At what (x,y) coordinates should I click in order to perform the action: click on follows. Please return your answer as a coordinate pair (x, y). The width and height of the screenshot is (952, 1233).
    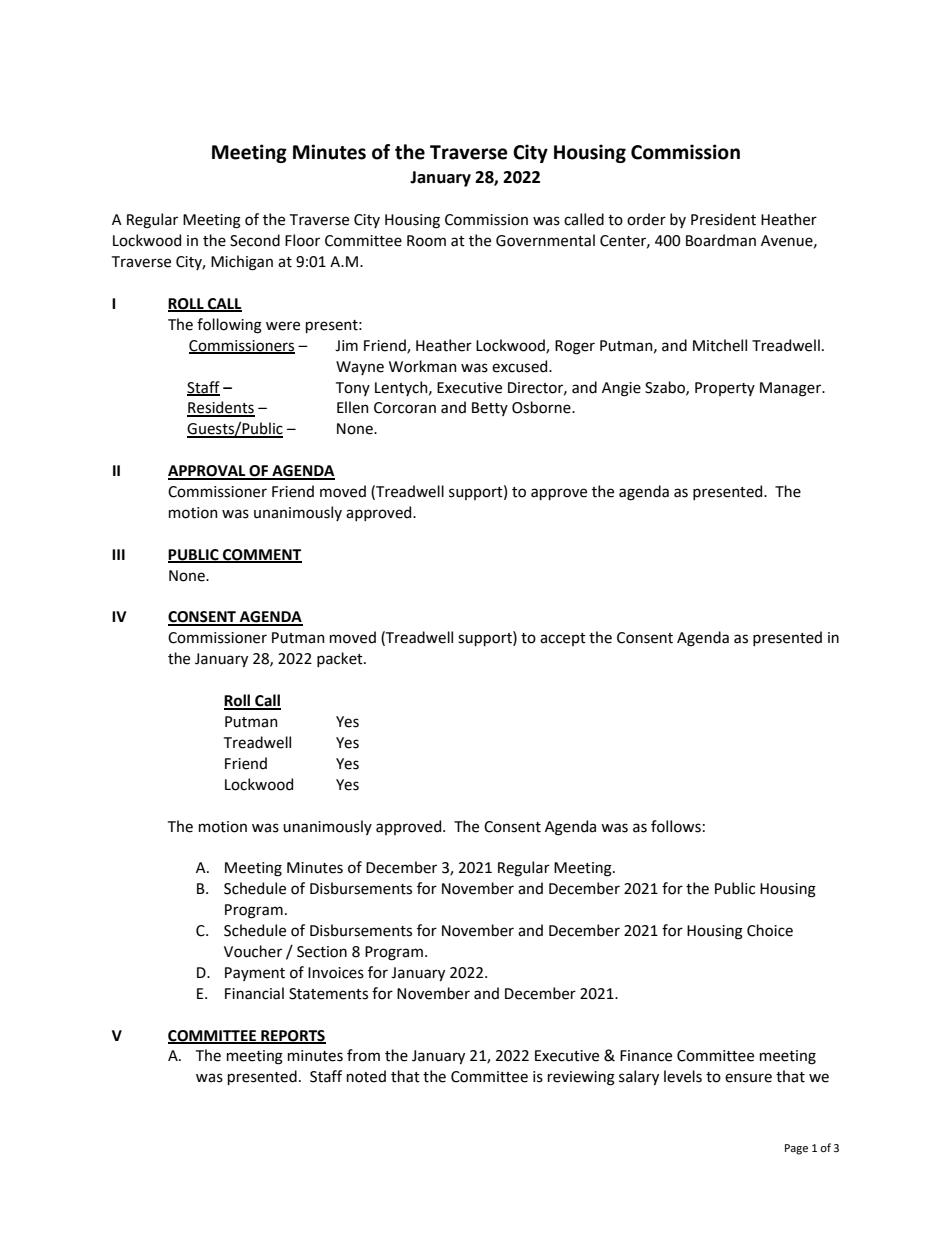
    Looking at the image, I should click on (676, 826).
